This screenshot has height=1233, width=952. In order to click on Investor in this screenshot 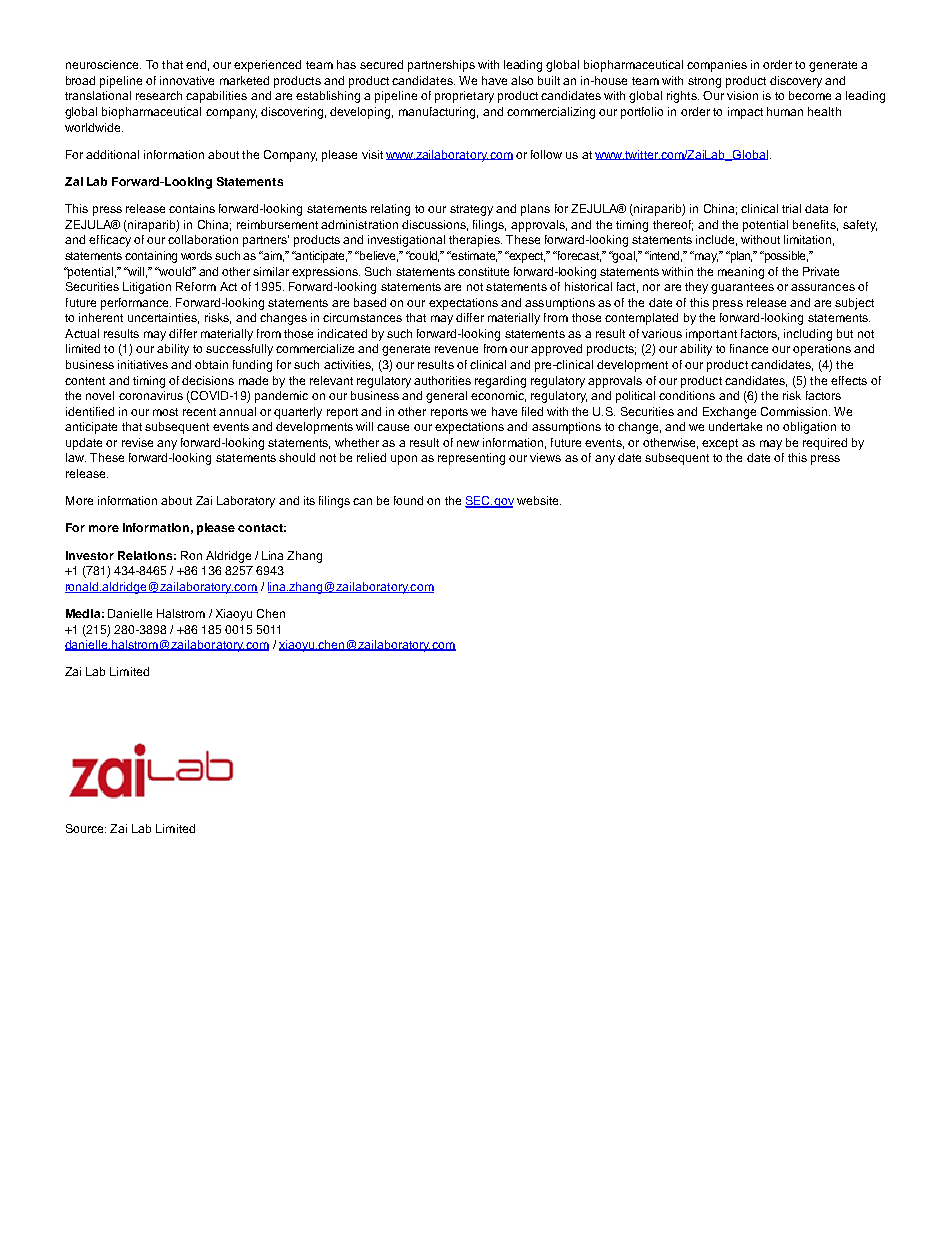, I will do `click(90, 555)`.
